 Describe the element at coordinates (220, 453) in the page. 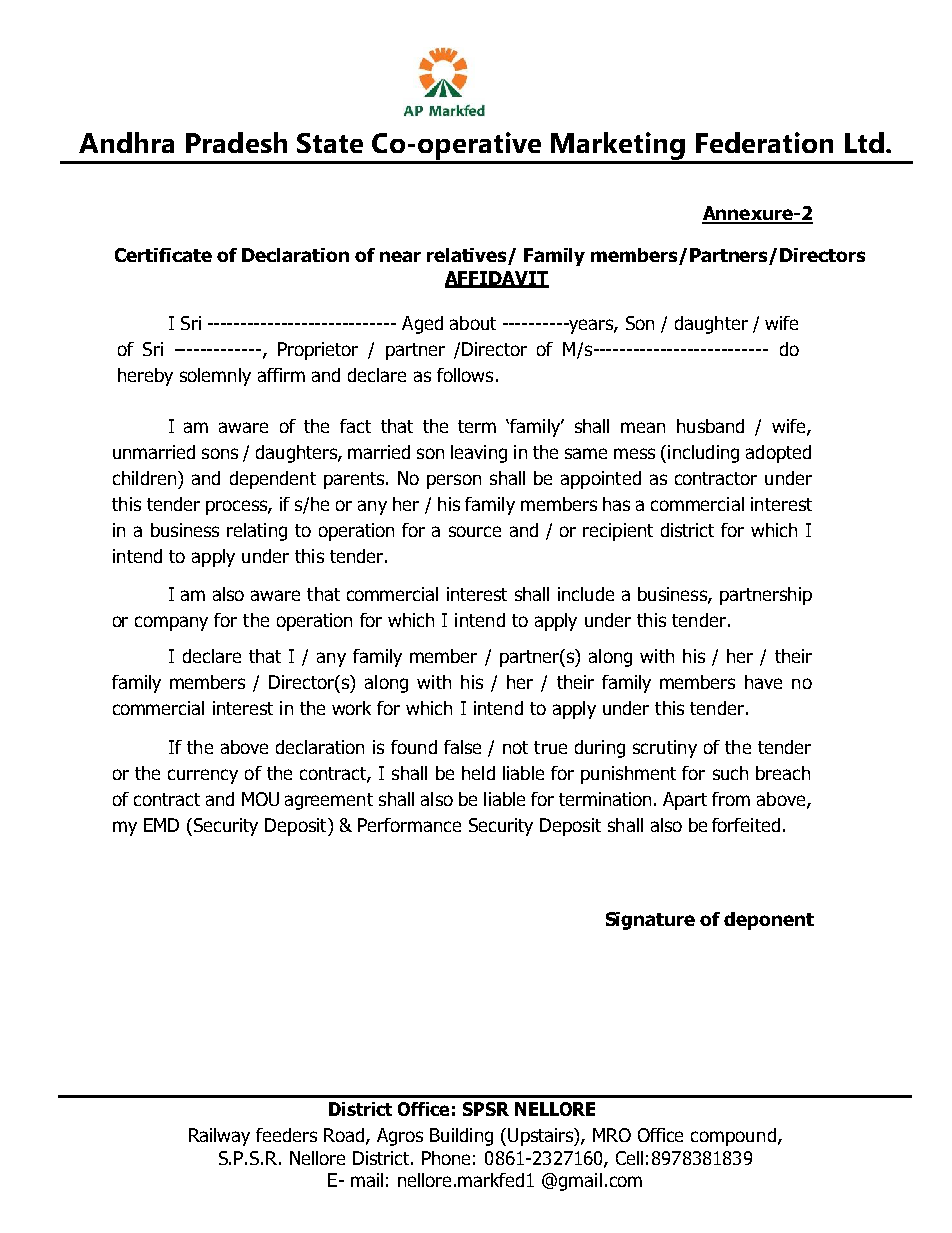

I see `sons` at that location.
